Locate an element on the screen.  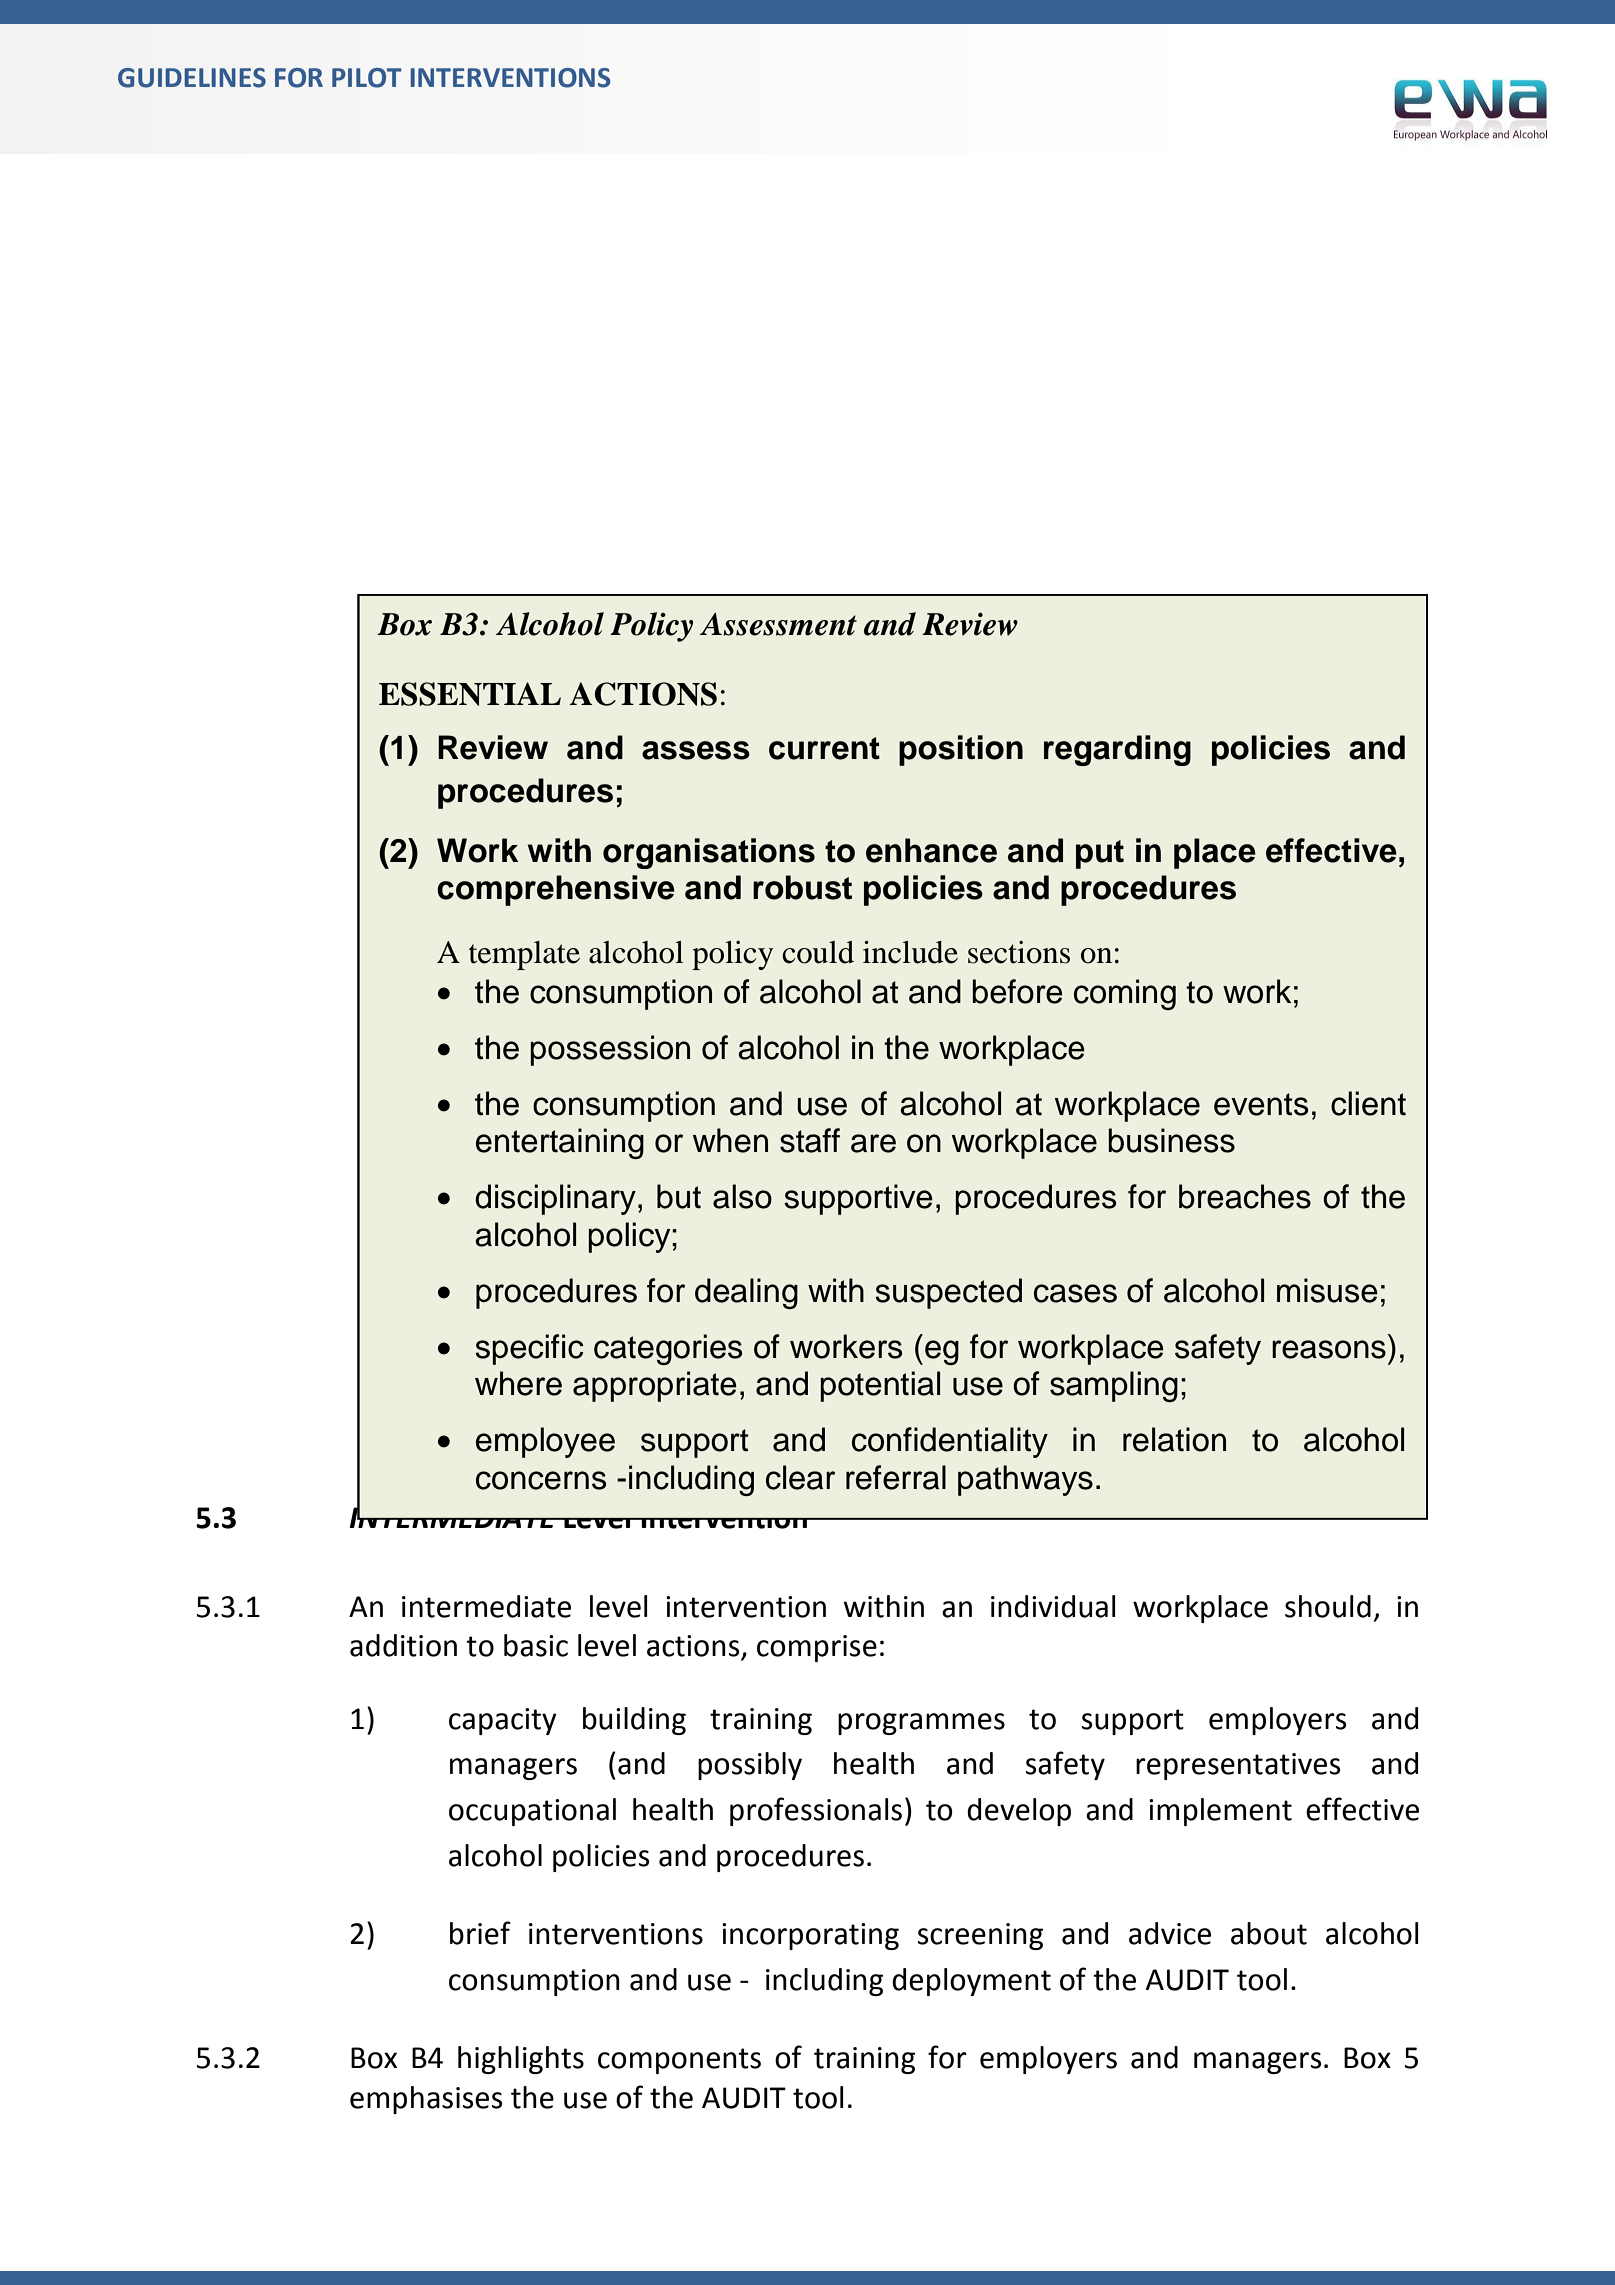
PILOT is located at coordinates (367, 78).
